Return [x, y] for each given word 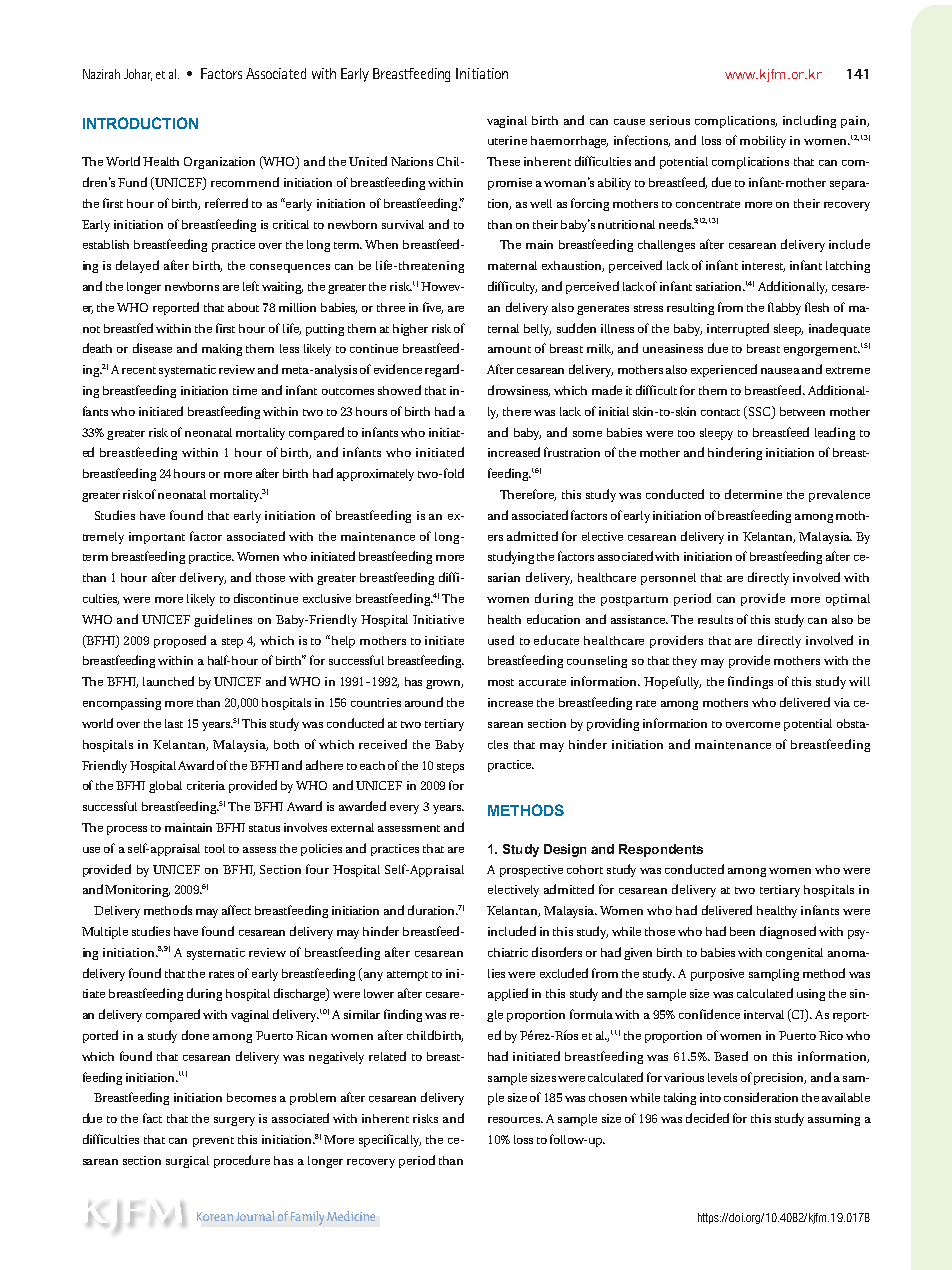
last [174, 723]
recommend [245, 182]
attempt [407, 976]
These [503, 161]
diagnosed [788, 932]
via [842, 702]
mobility [763, 142]
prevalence [839, 496]
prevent [213, 1142]
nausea [780, 371]
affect [236, 910]
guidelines [223, 620]
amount [509, 349]
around [424, 702]
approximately [375, 475]
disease [152, 348]
